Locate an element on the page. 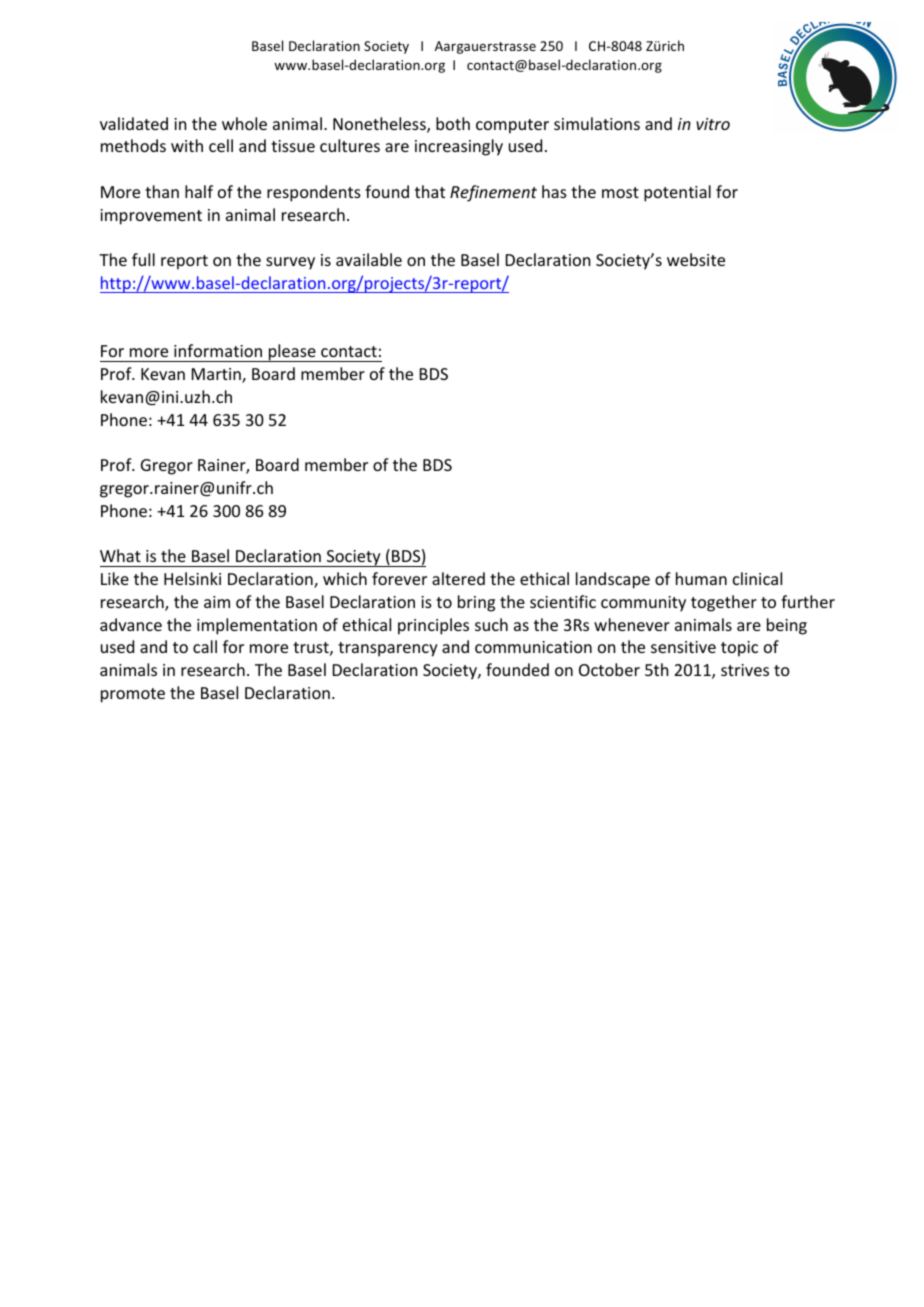 The height and width of the document is (1307, 924). with is located at coordinates (187, 145).
